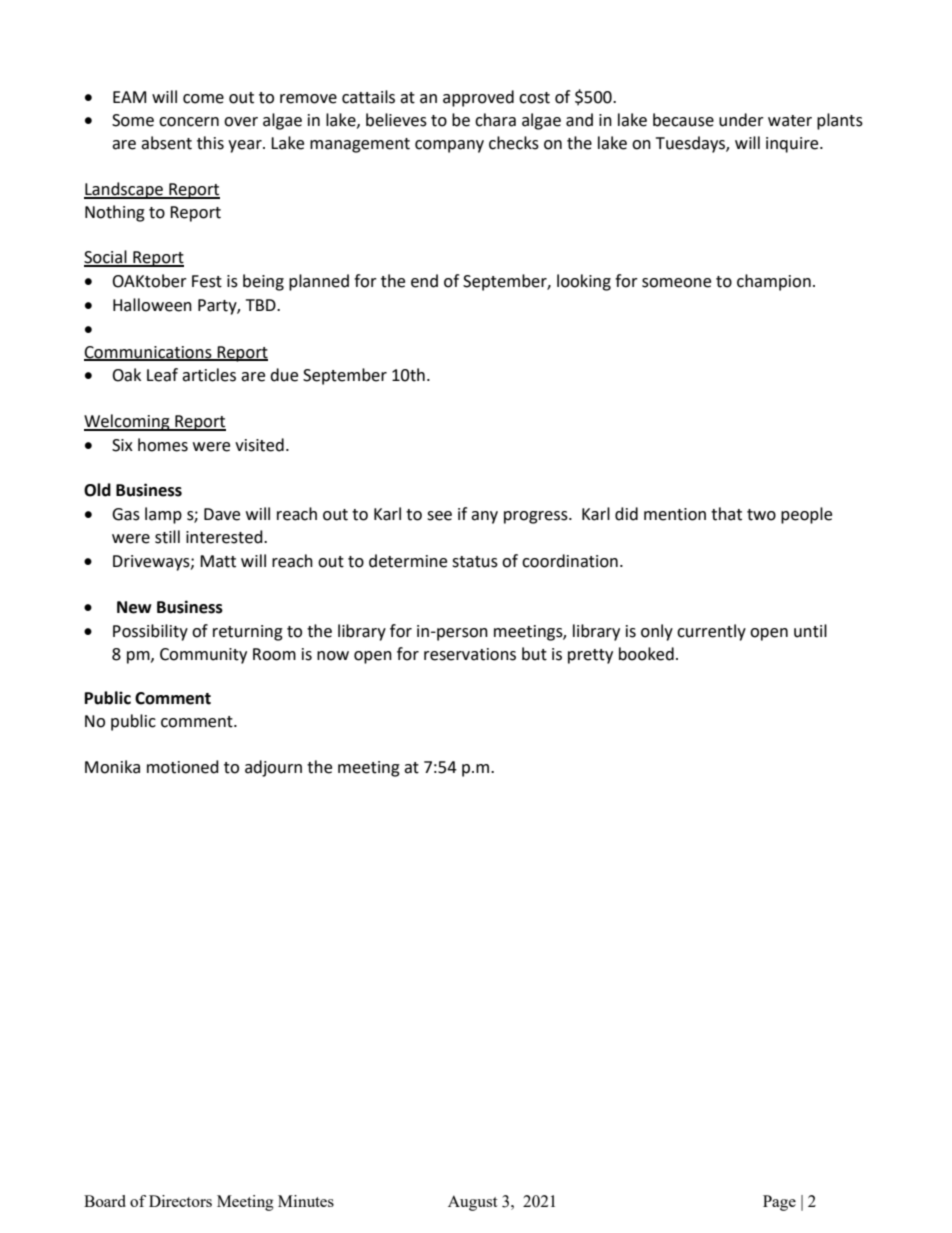 The height and width of the page is (1233, 952). I want to click on Directors, so click(180, 1201).
